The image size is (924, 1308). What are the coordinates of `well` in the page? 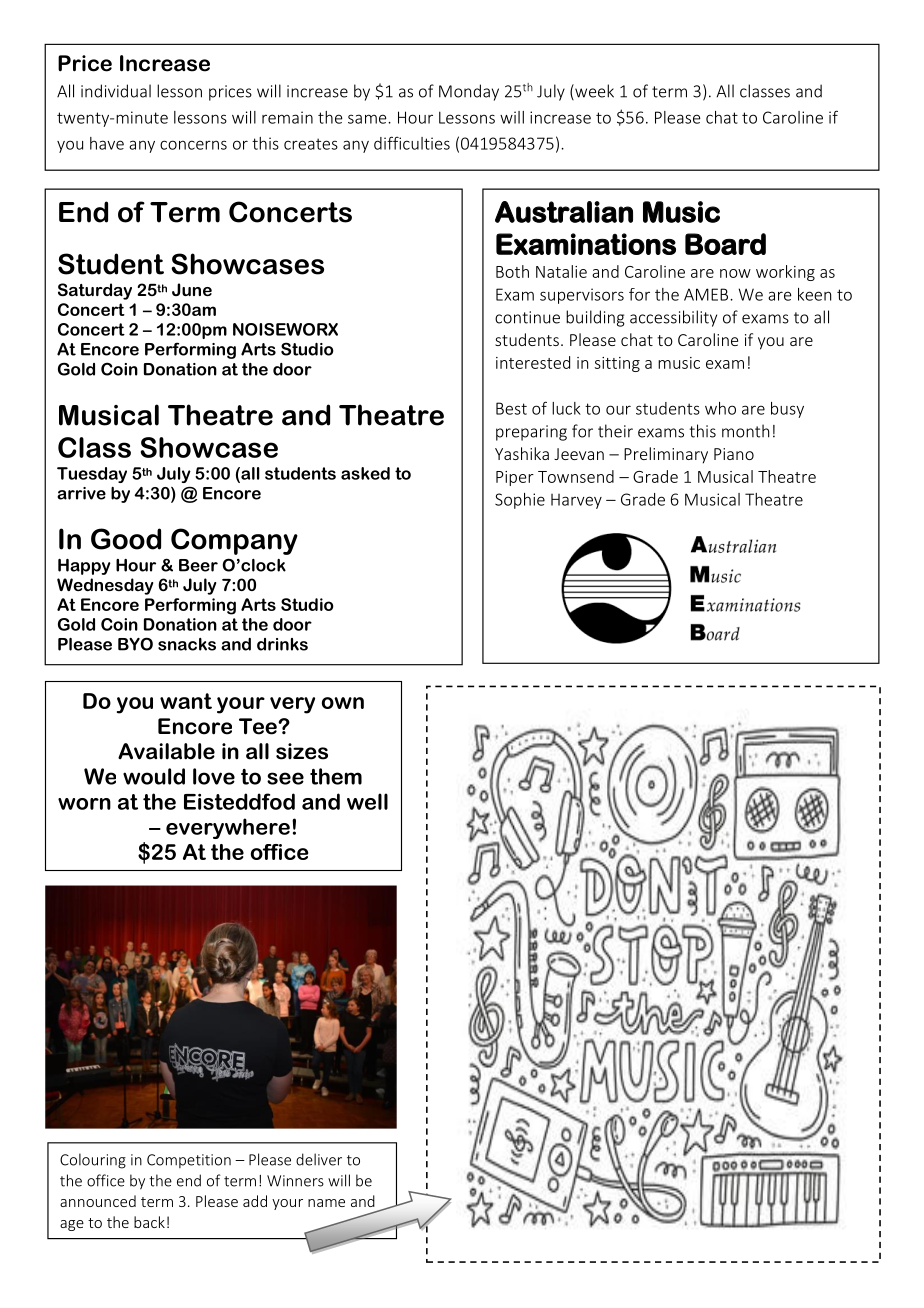 It's located at (367, 801).
